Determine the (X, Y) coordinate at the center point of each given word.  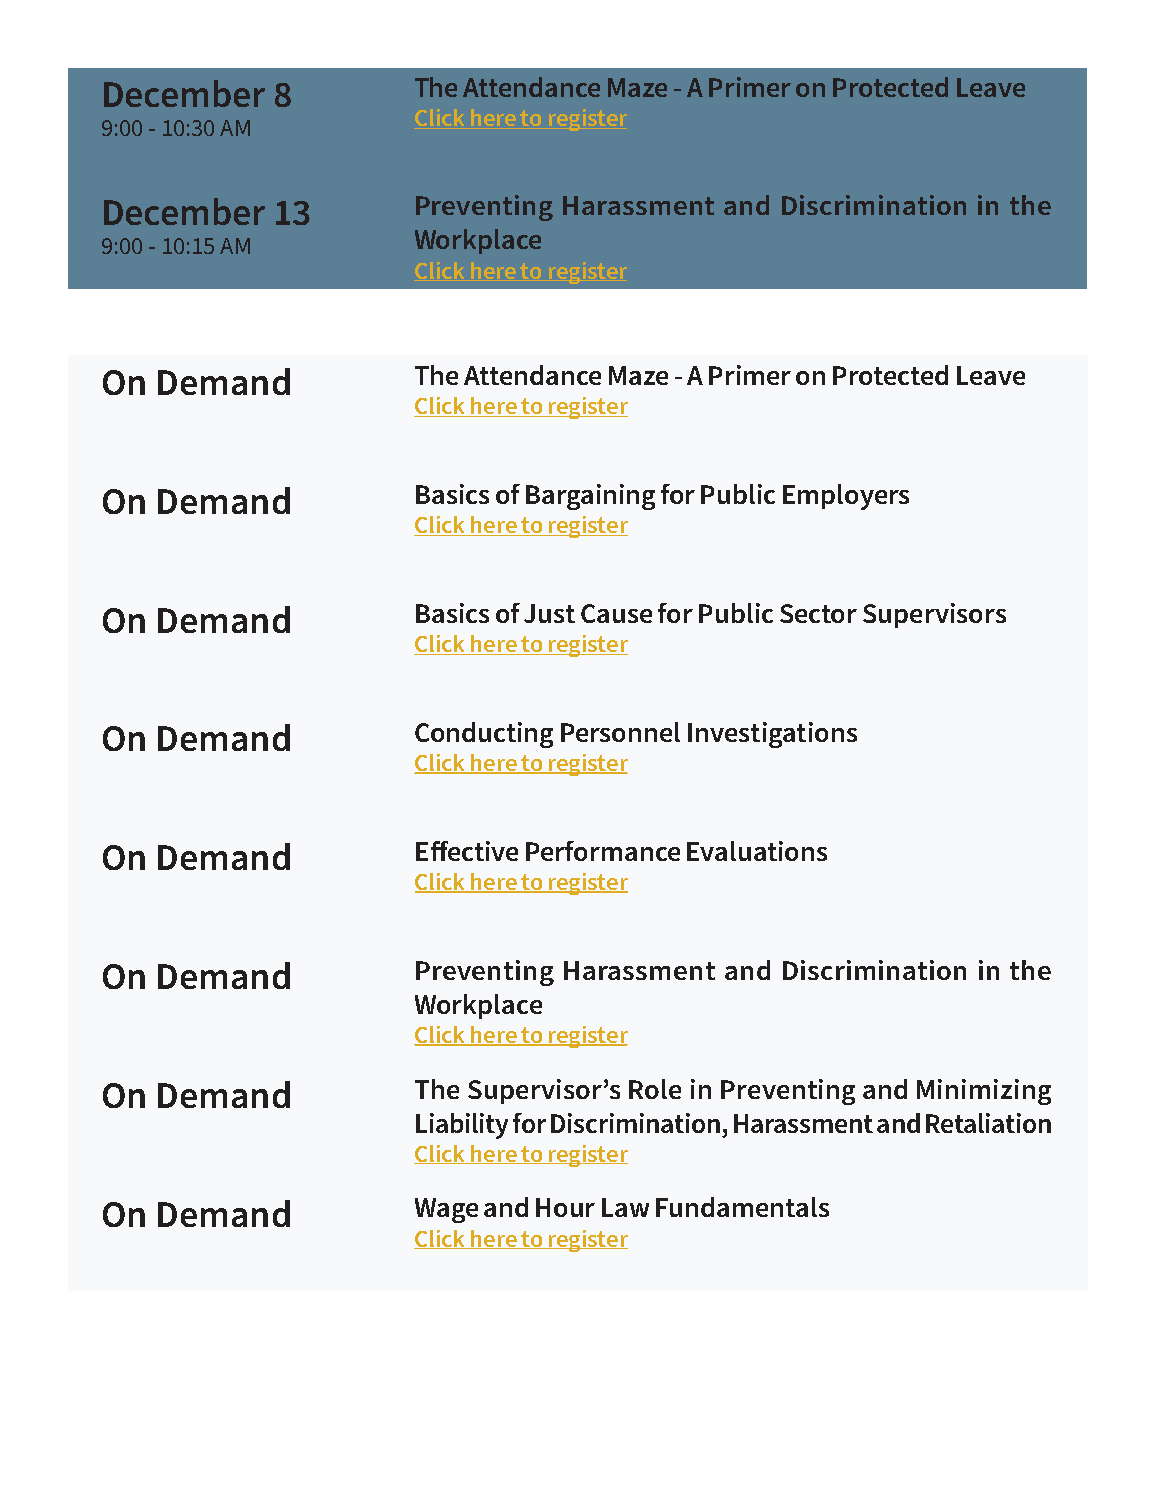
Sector (818, 613)
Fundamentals (742, 1207)
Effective (467, 851)
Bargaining (590, 497)
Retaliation (988, 1123)
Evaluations (757, 851)
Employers (846, 497)
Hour (565, 1207)
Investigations (772, 735)
